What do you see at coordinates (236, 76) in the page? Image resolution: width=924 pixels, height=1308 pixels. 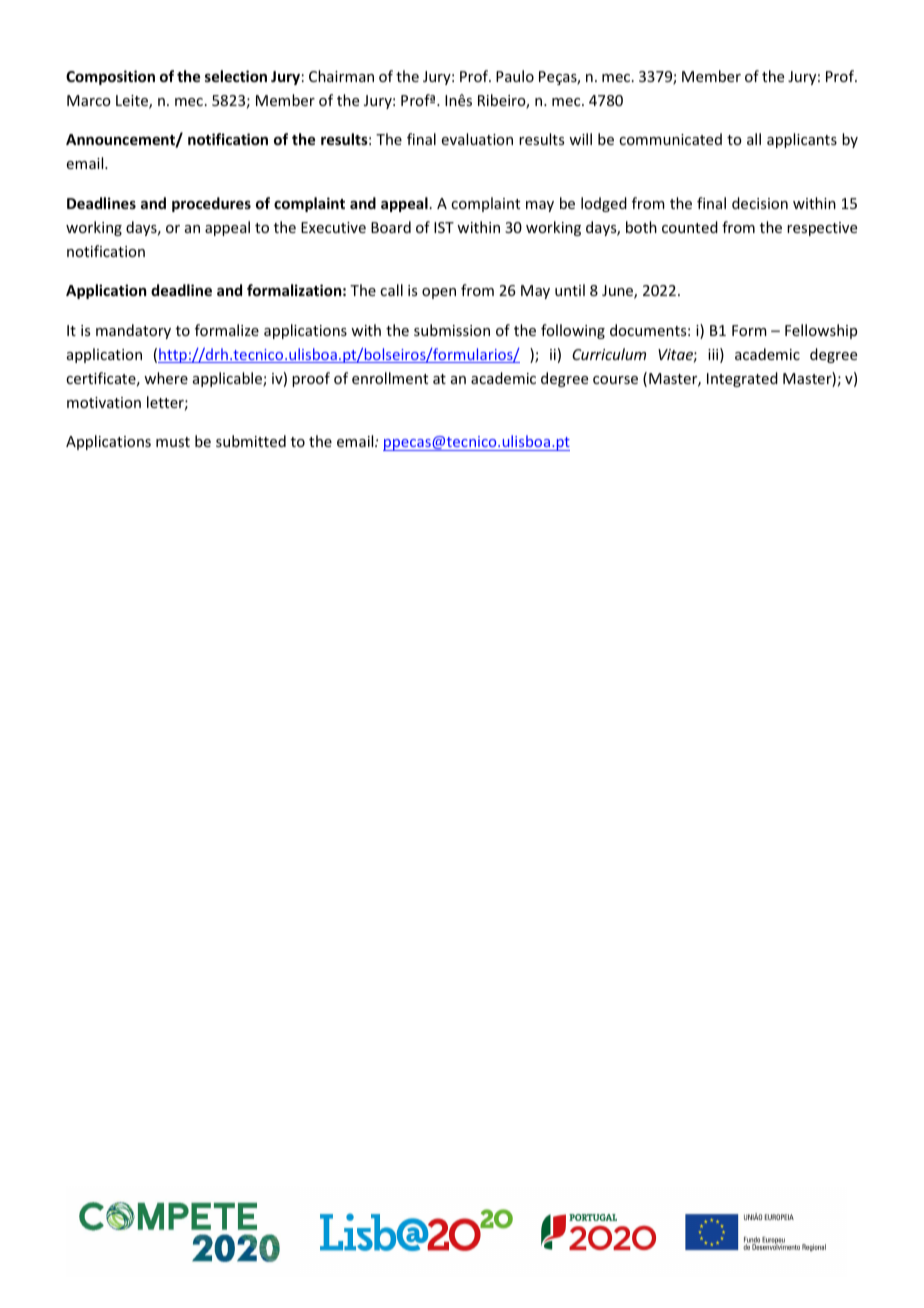 I see `selection` at bounding box center [236, 76].
